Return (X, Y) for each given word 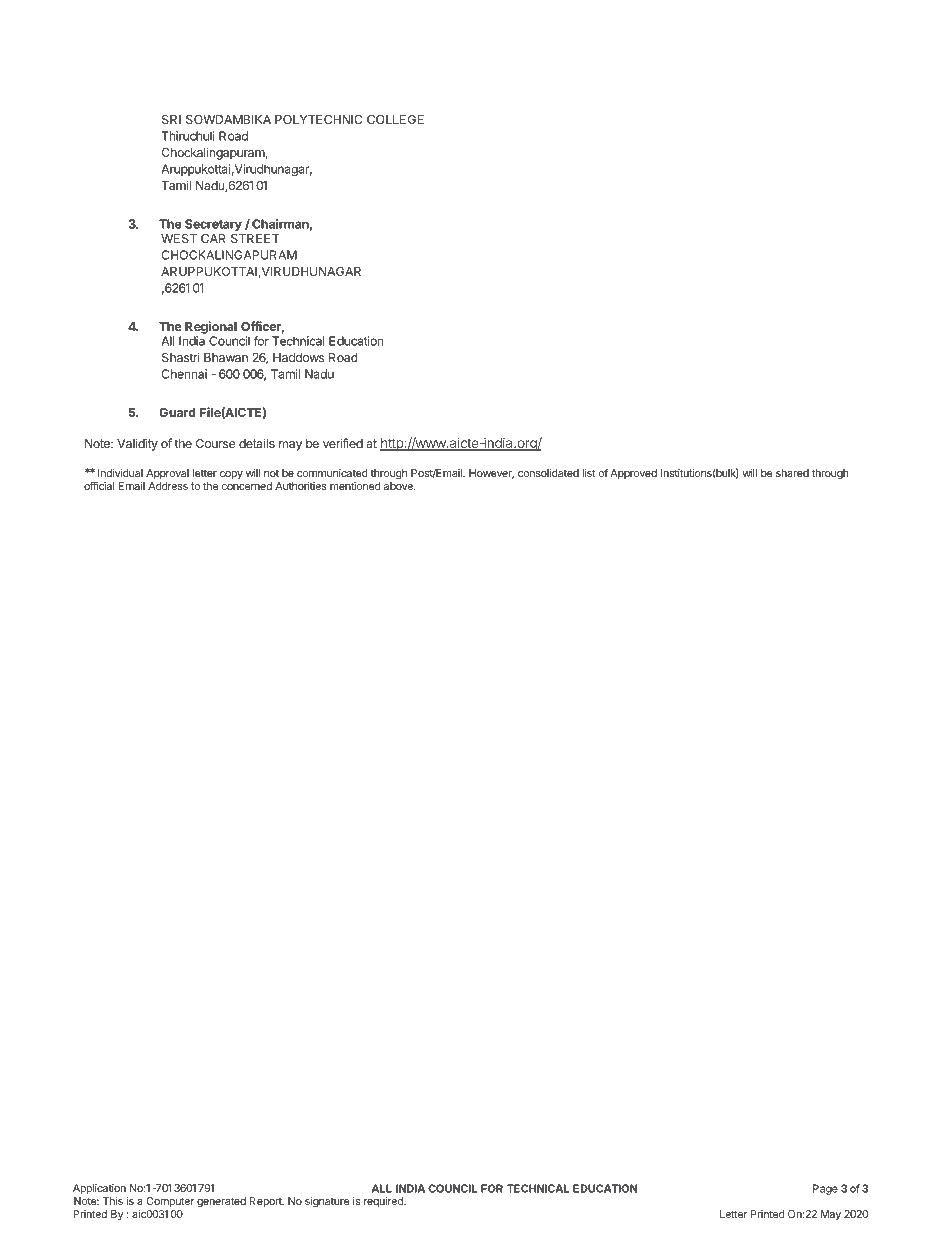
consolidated (548, 473)
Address (168, 486)
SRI (171, 119)
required (384, 1202)
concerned (247, 486)
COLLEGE (395, 119)
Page (825, 1189)
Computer (170, 1202)
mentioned (355, 486)
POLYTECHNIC (319, 119)
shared (792, 473)
